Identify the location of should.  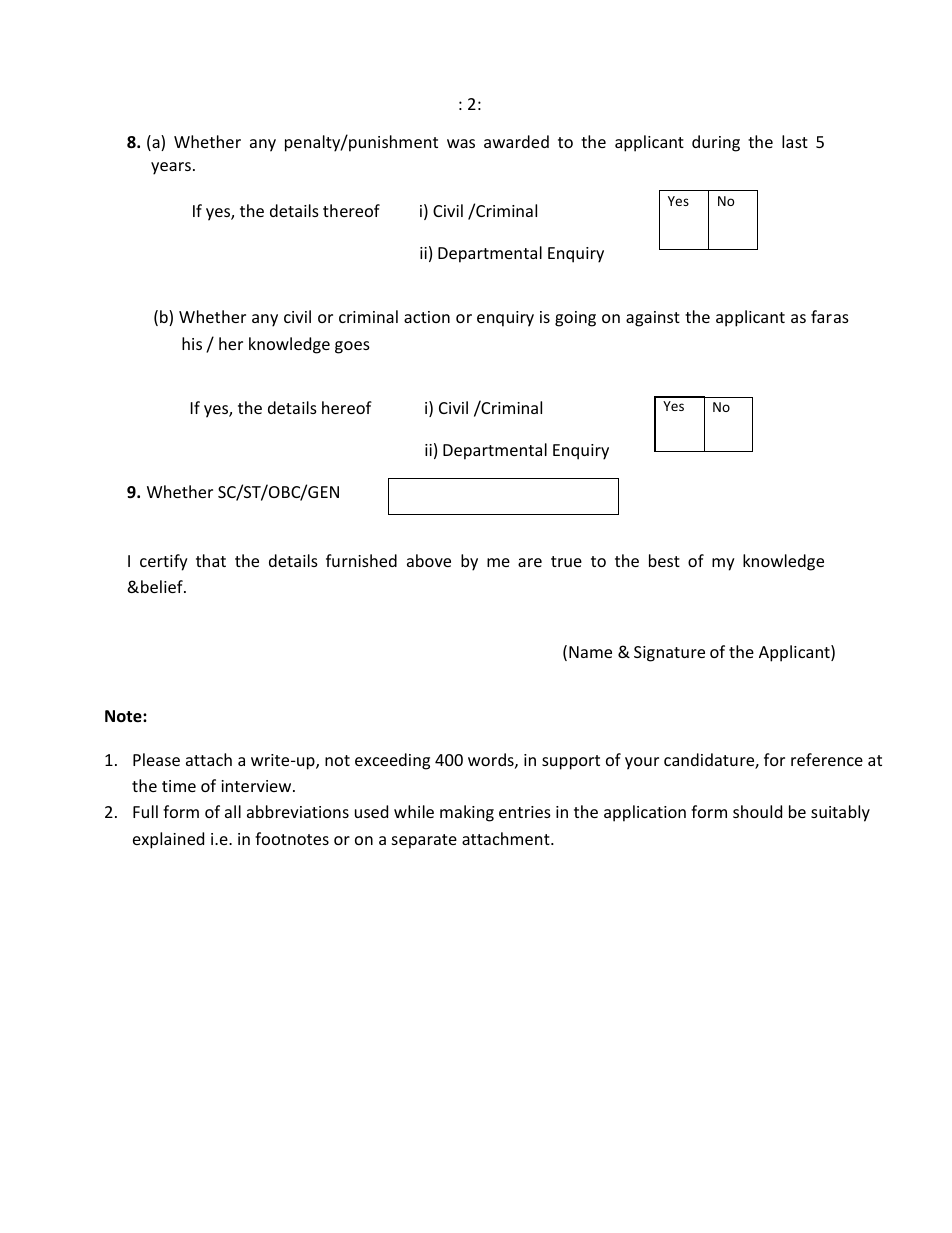
(757, 811).
